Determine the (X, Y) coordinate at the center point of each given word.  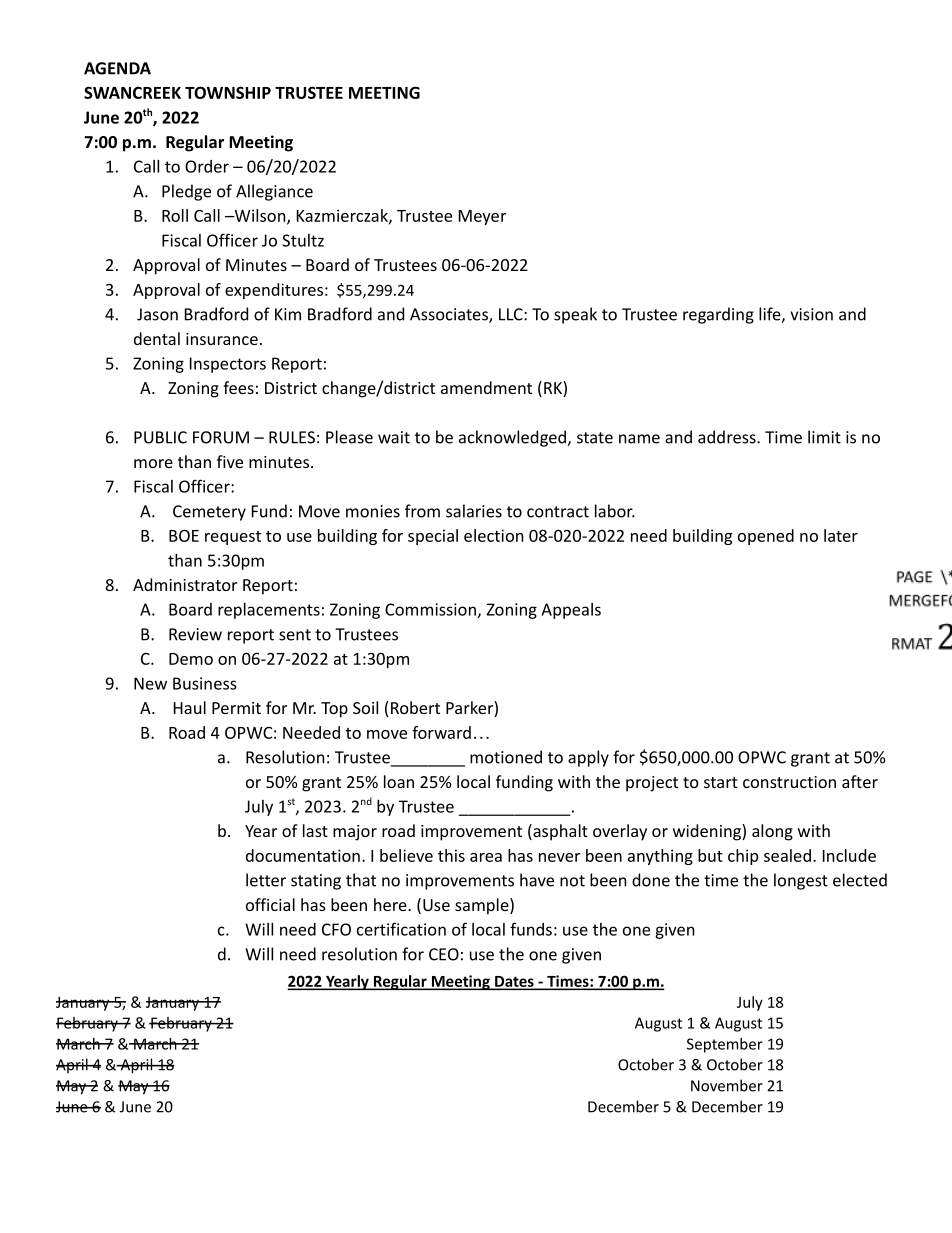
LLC (512, 314)
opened (766, 537)
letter (266, 880)
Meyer (482, 217)
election (494, 535)
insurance (222, 339)
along (772, 832)
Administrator (185, 584)
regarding (718, 315)
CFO (336, 929)
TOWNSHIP (228, 92)
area (486, 857)
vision (811, 314)
